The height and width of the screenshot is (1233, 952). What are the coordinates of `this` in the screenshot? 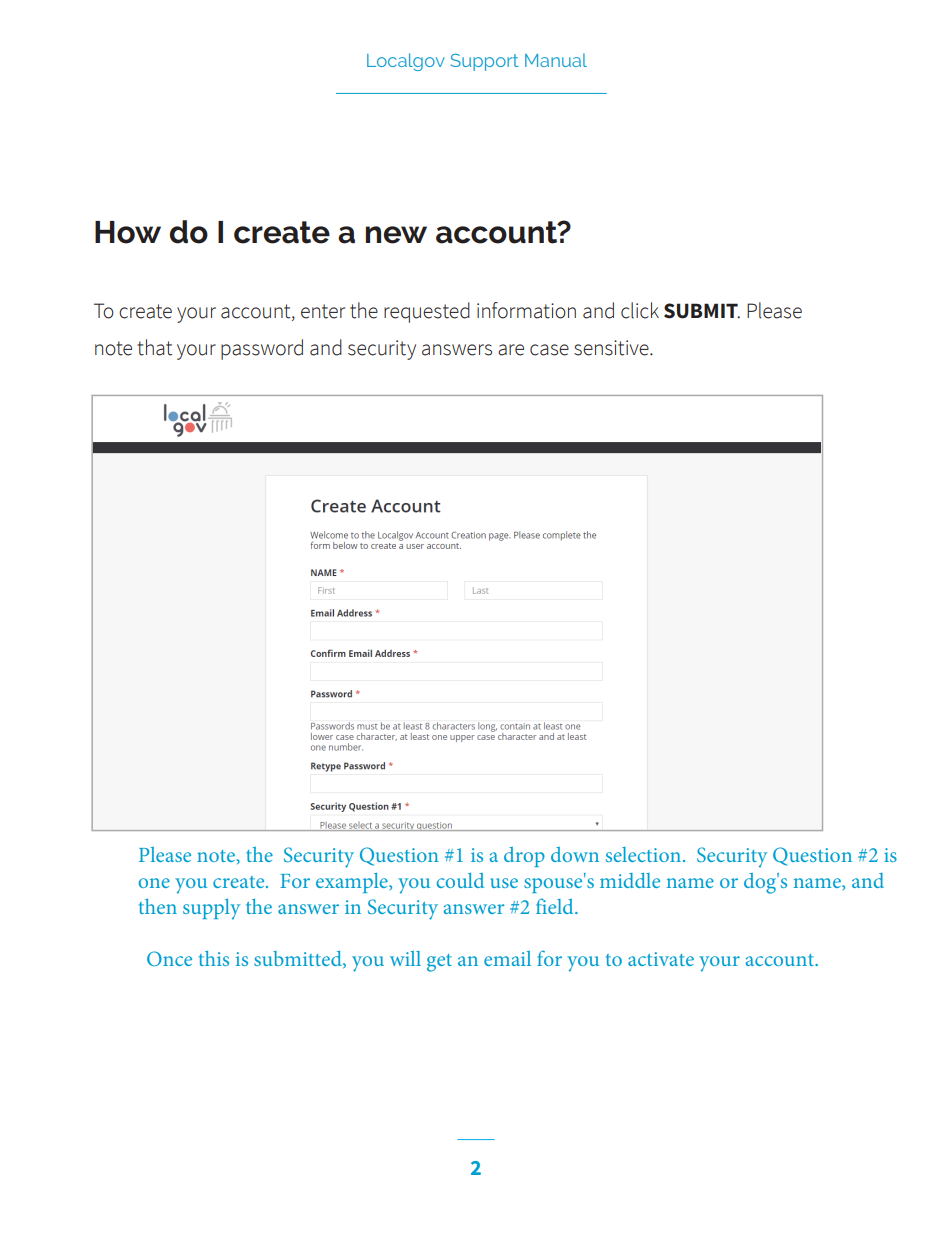 It's located at (214, 958).
